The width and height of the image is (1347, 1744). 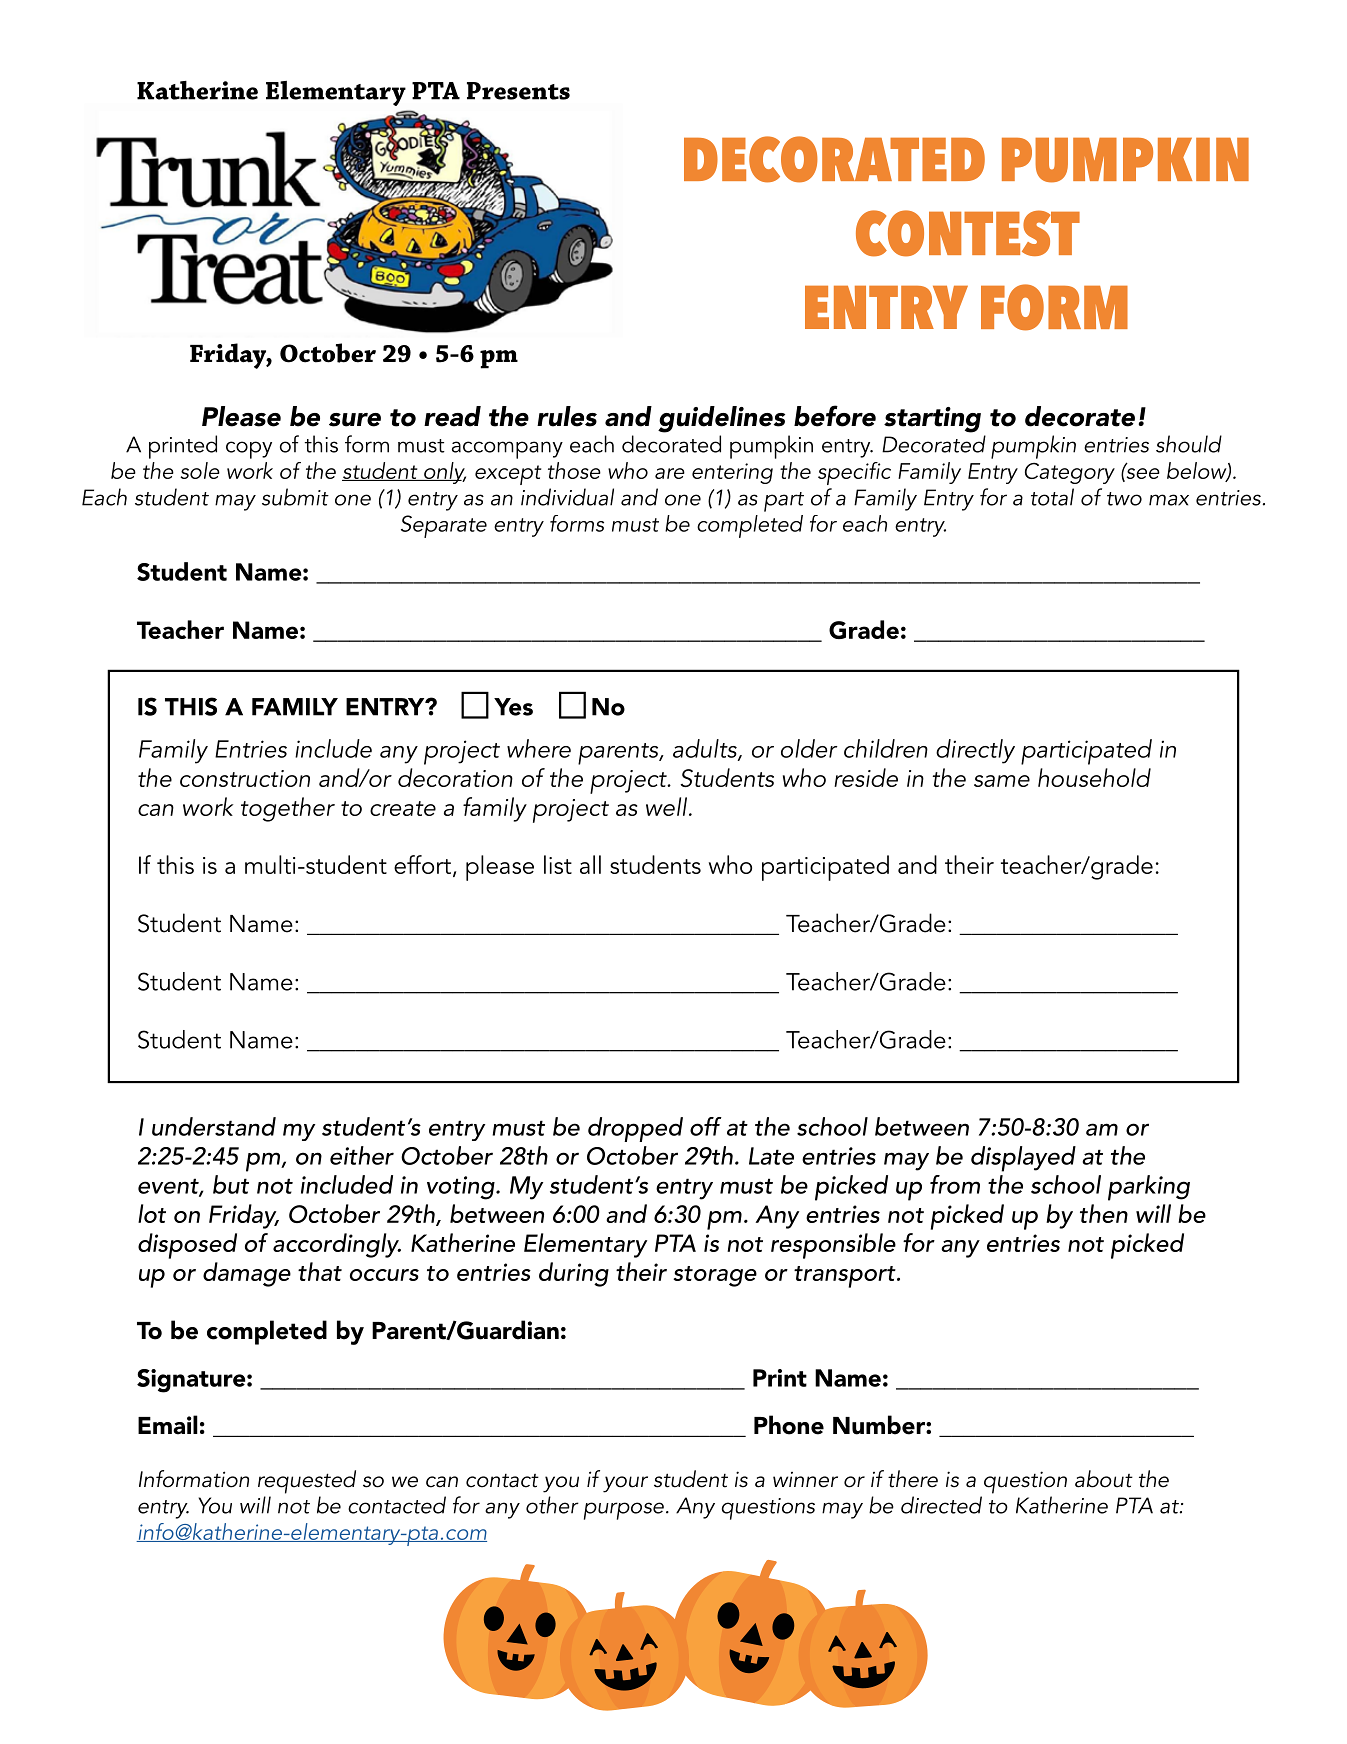 I want to click on Presents, so click(x=518, y=91).
